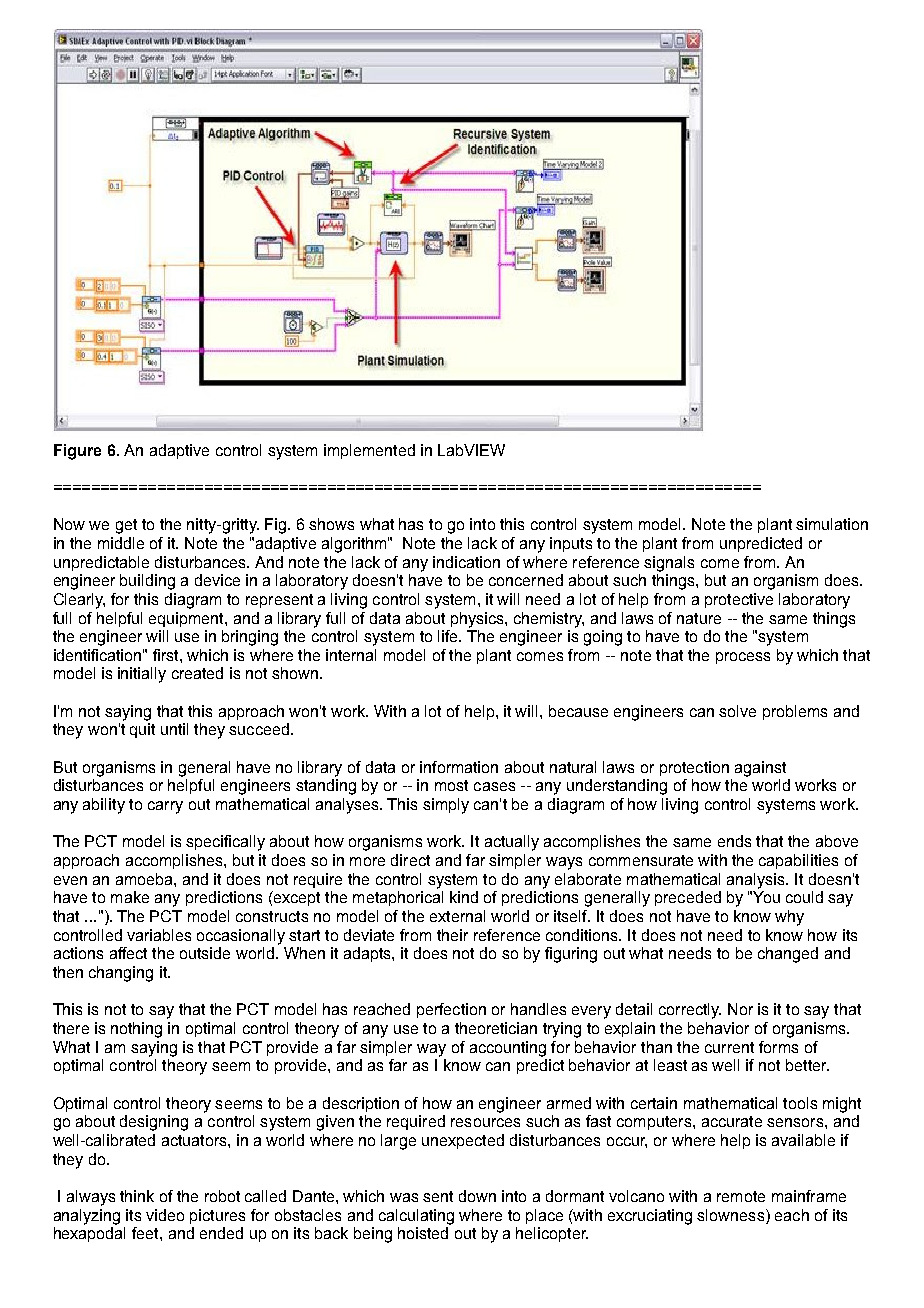 The image size is (924, 1308). Describe the element at coordinates (174, 729) in the image. I see `until` at that location.
